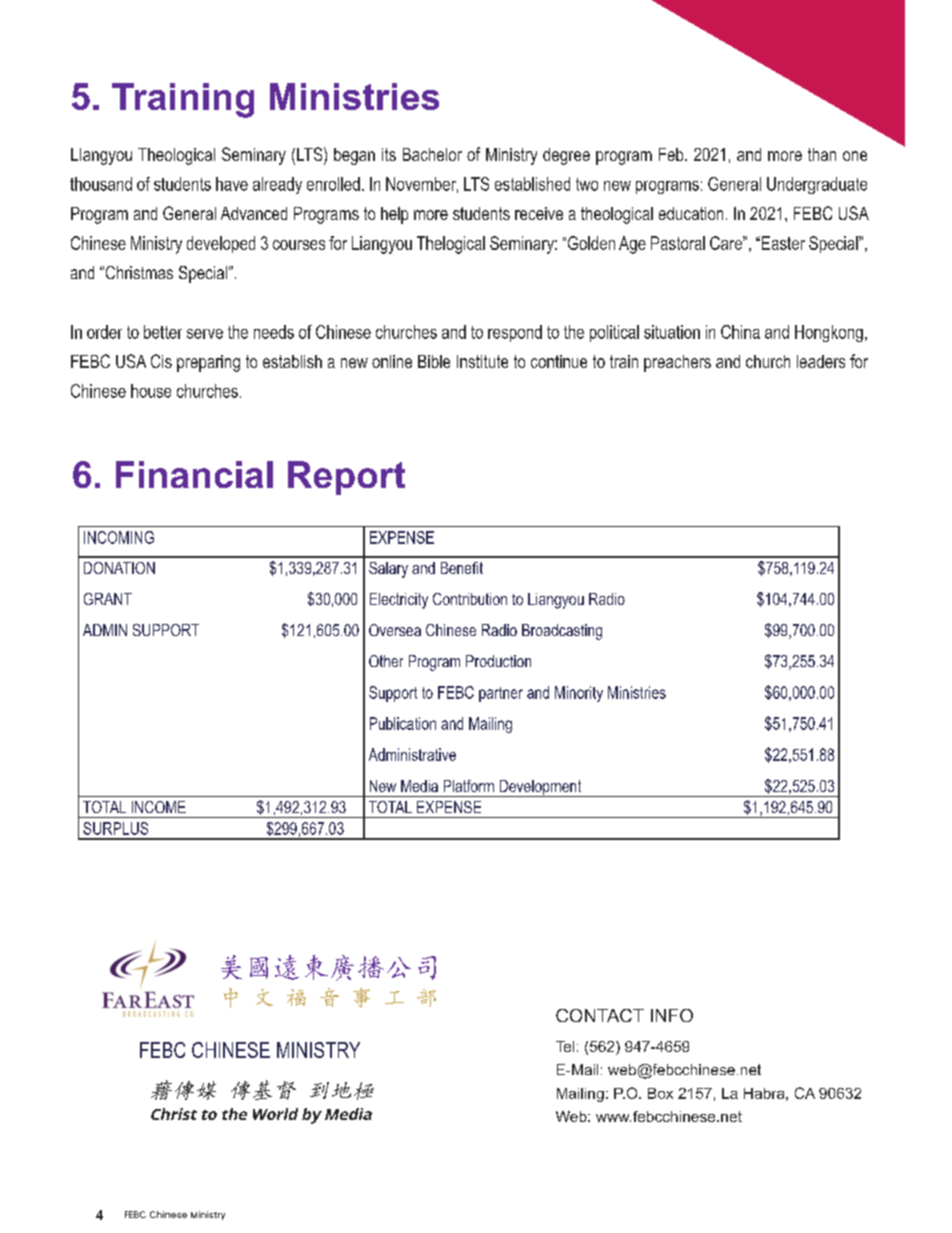 Image resolution: width=952 pixels, height=1233 pixels. I want to click on leaders, so click(821, 361).
